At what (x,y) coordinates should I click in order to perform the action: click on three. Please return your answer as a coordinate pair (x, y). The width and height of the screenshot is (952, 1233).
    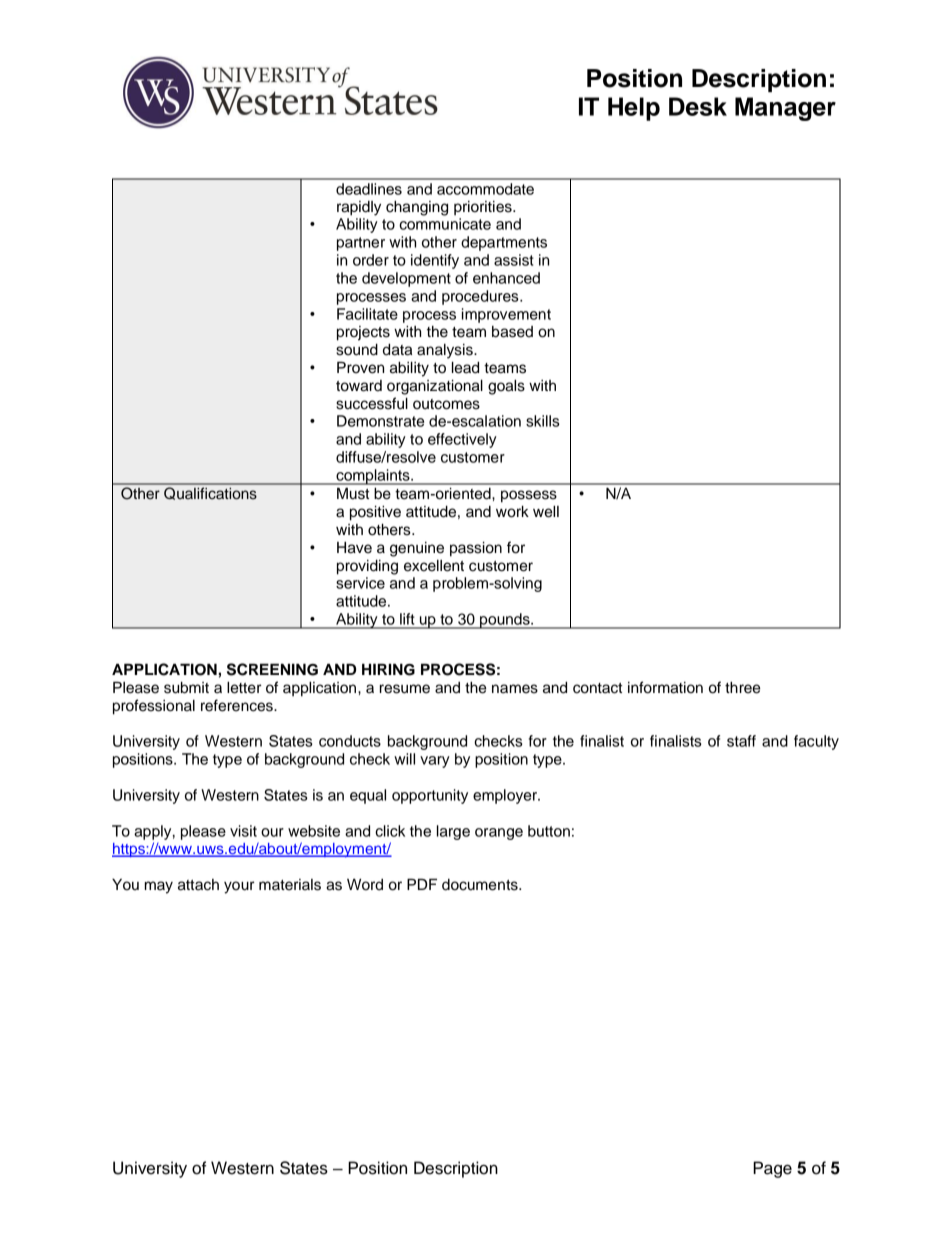
    Looking at the image, I should click on (742, 688).
